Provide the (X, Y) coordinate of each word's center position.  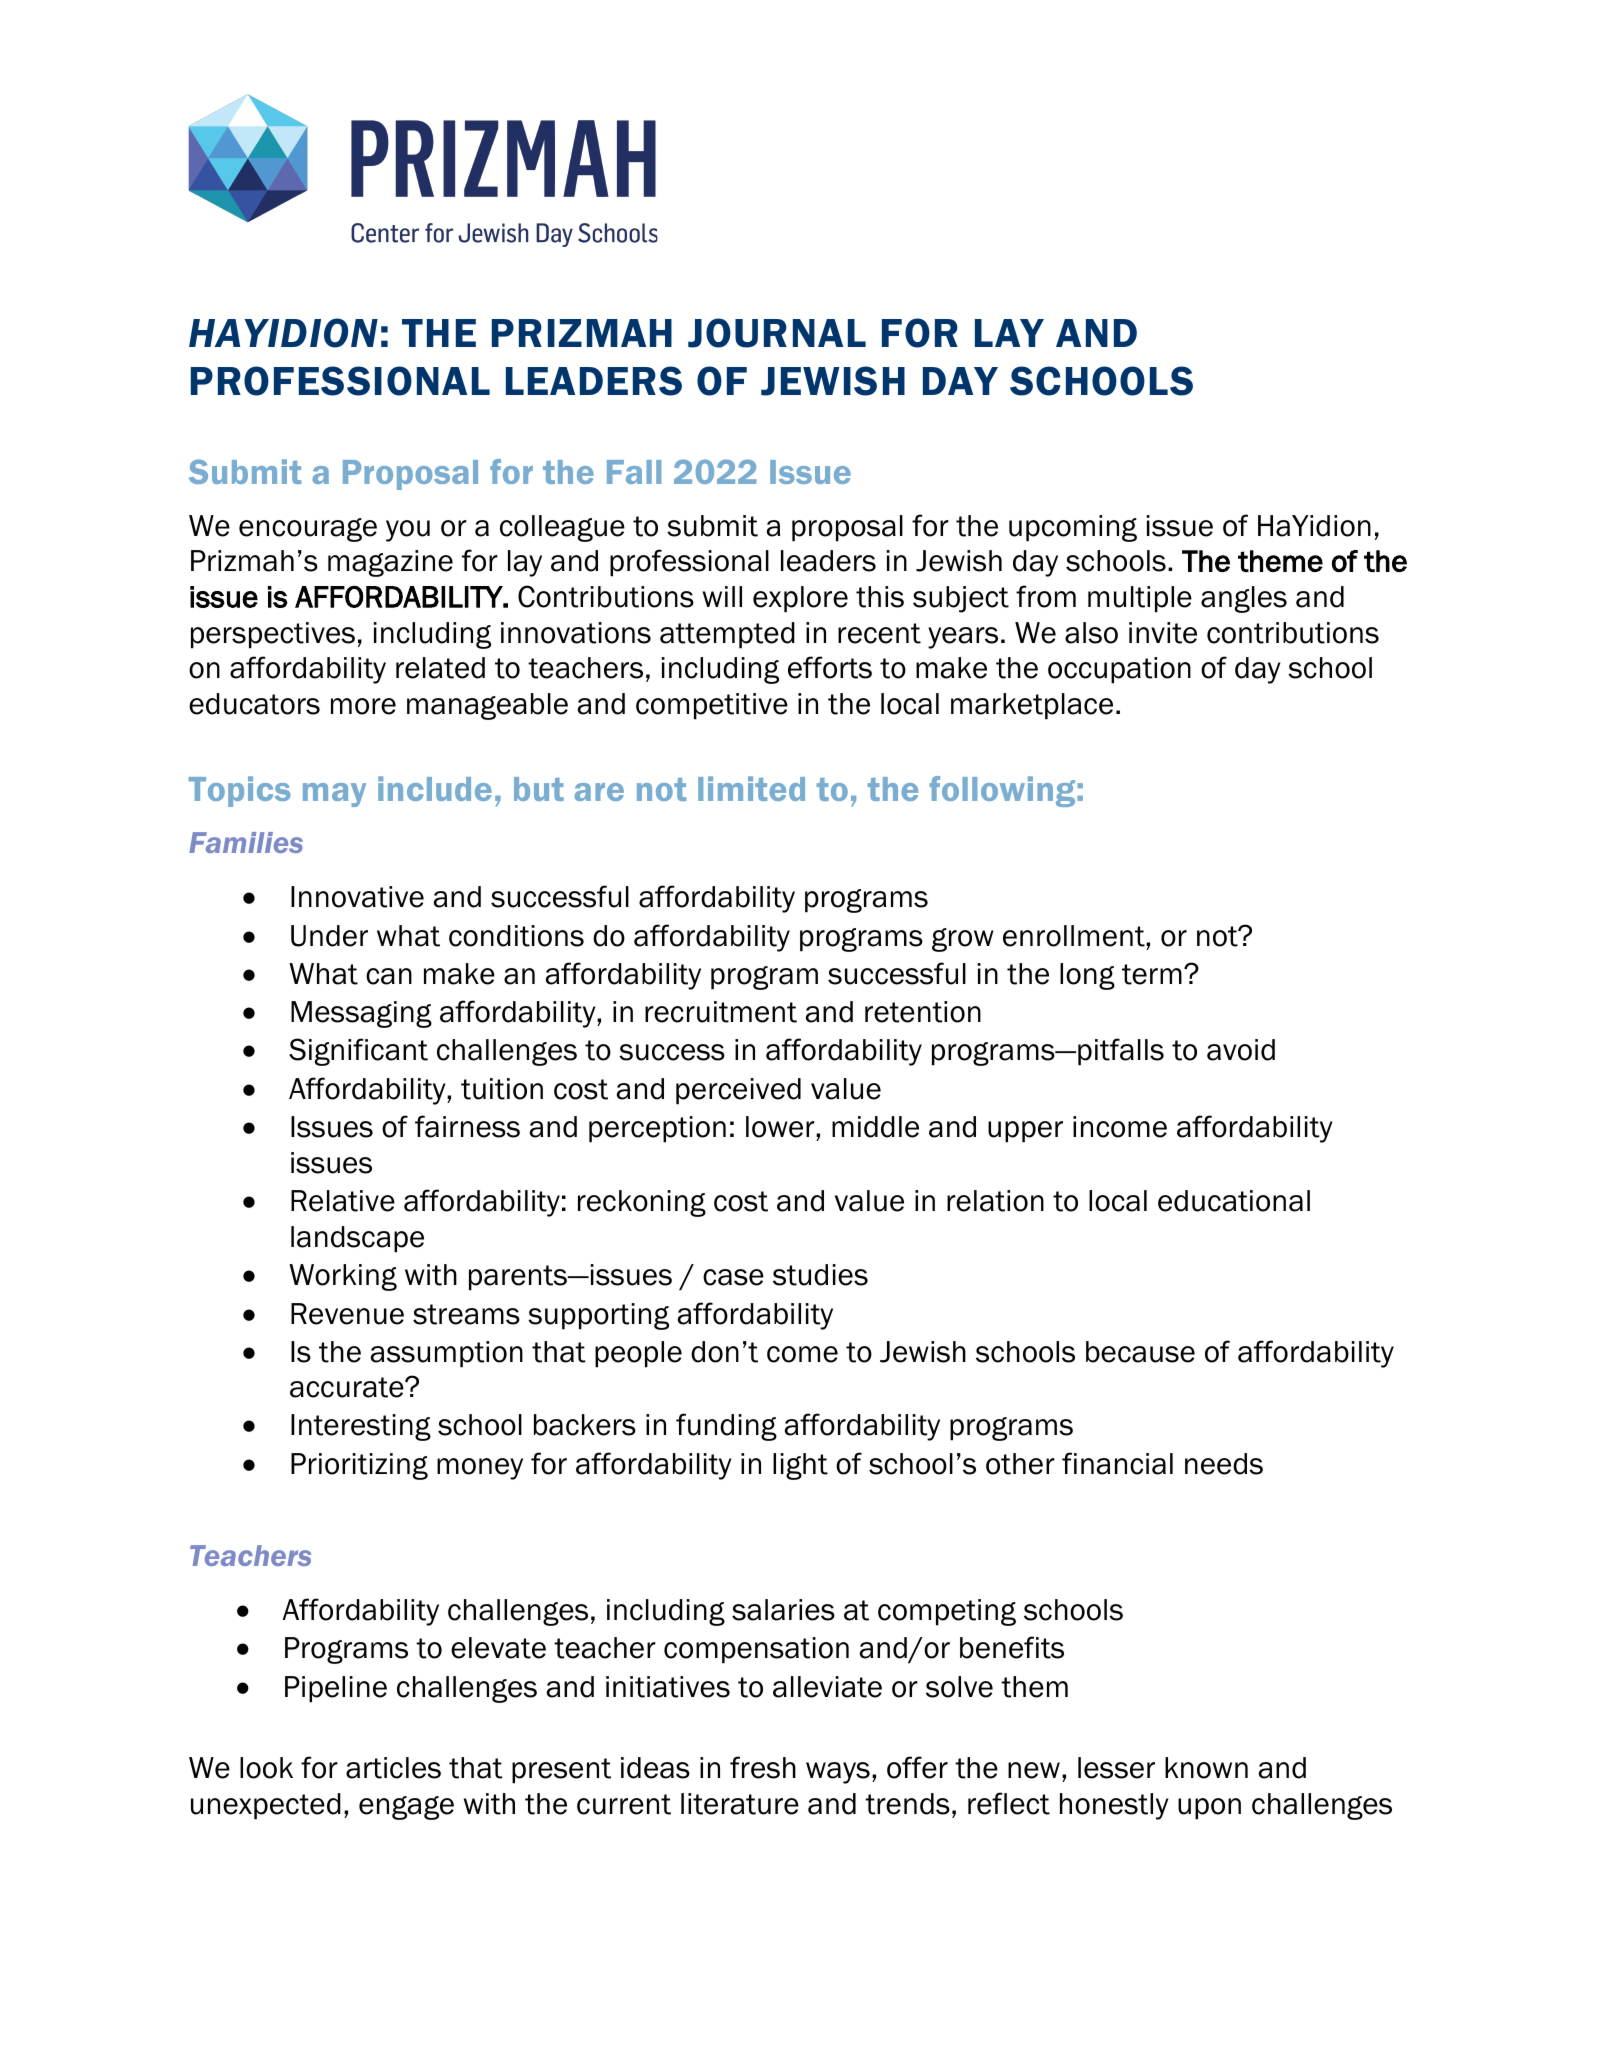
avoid (1241, 1050)
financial (1117, 1463)
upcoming (1073, 528)
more (363, 706)
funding (726, 1427)
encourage (308, 530)
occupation (1119, 670)
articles (393, 1768)
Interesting (361, 1427)
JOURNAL (777, 333)
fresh (763, 1767)
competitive (712, 706)
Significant (358, 1052)
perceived (738, 1091)
